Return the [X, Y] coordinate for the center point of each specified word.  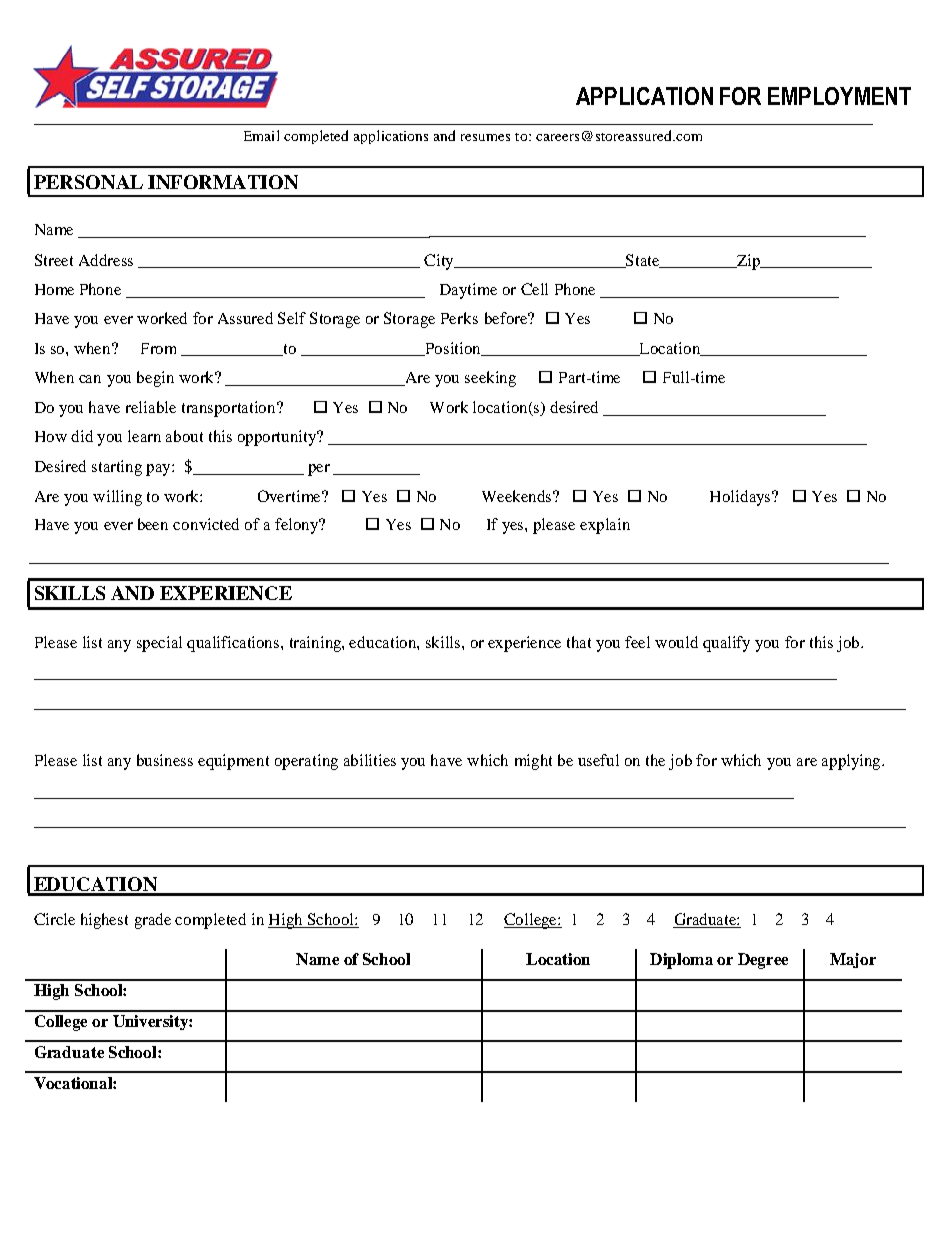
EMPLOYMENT [839, 96]
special [159, 644]
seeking [490, 379]
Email [261, 135]
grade [153, 921]
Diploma [681, 961]
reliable [151, 407]
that [579, 642]
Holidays [741, 498]
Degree [763, 961]
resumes [485, 137]
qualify [726, 644]
